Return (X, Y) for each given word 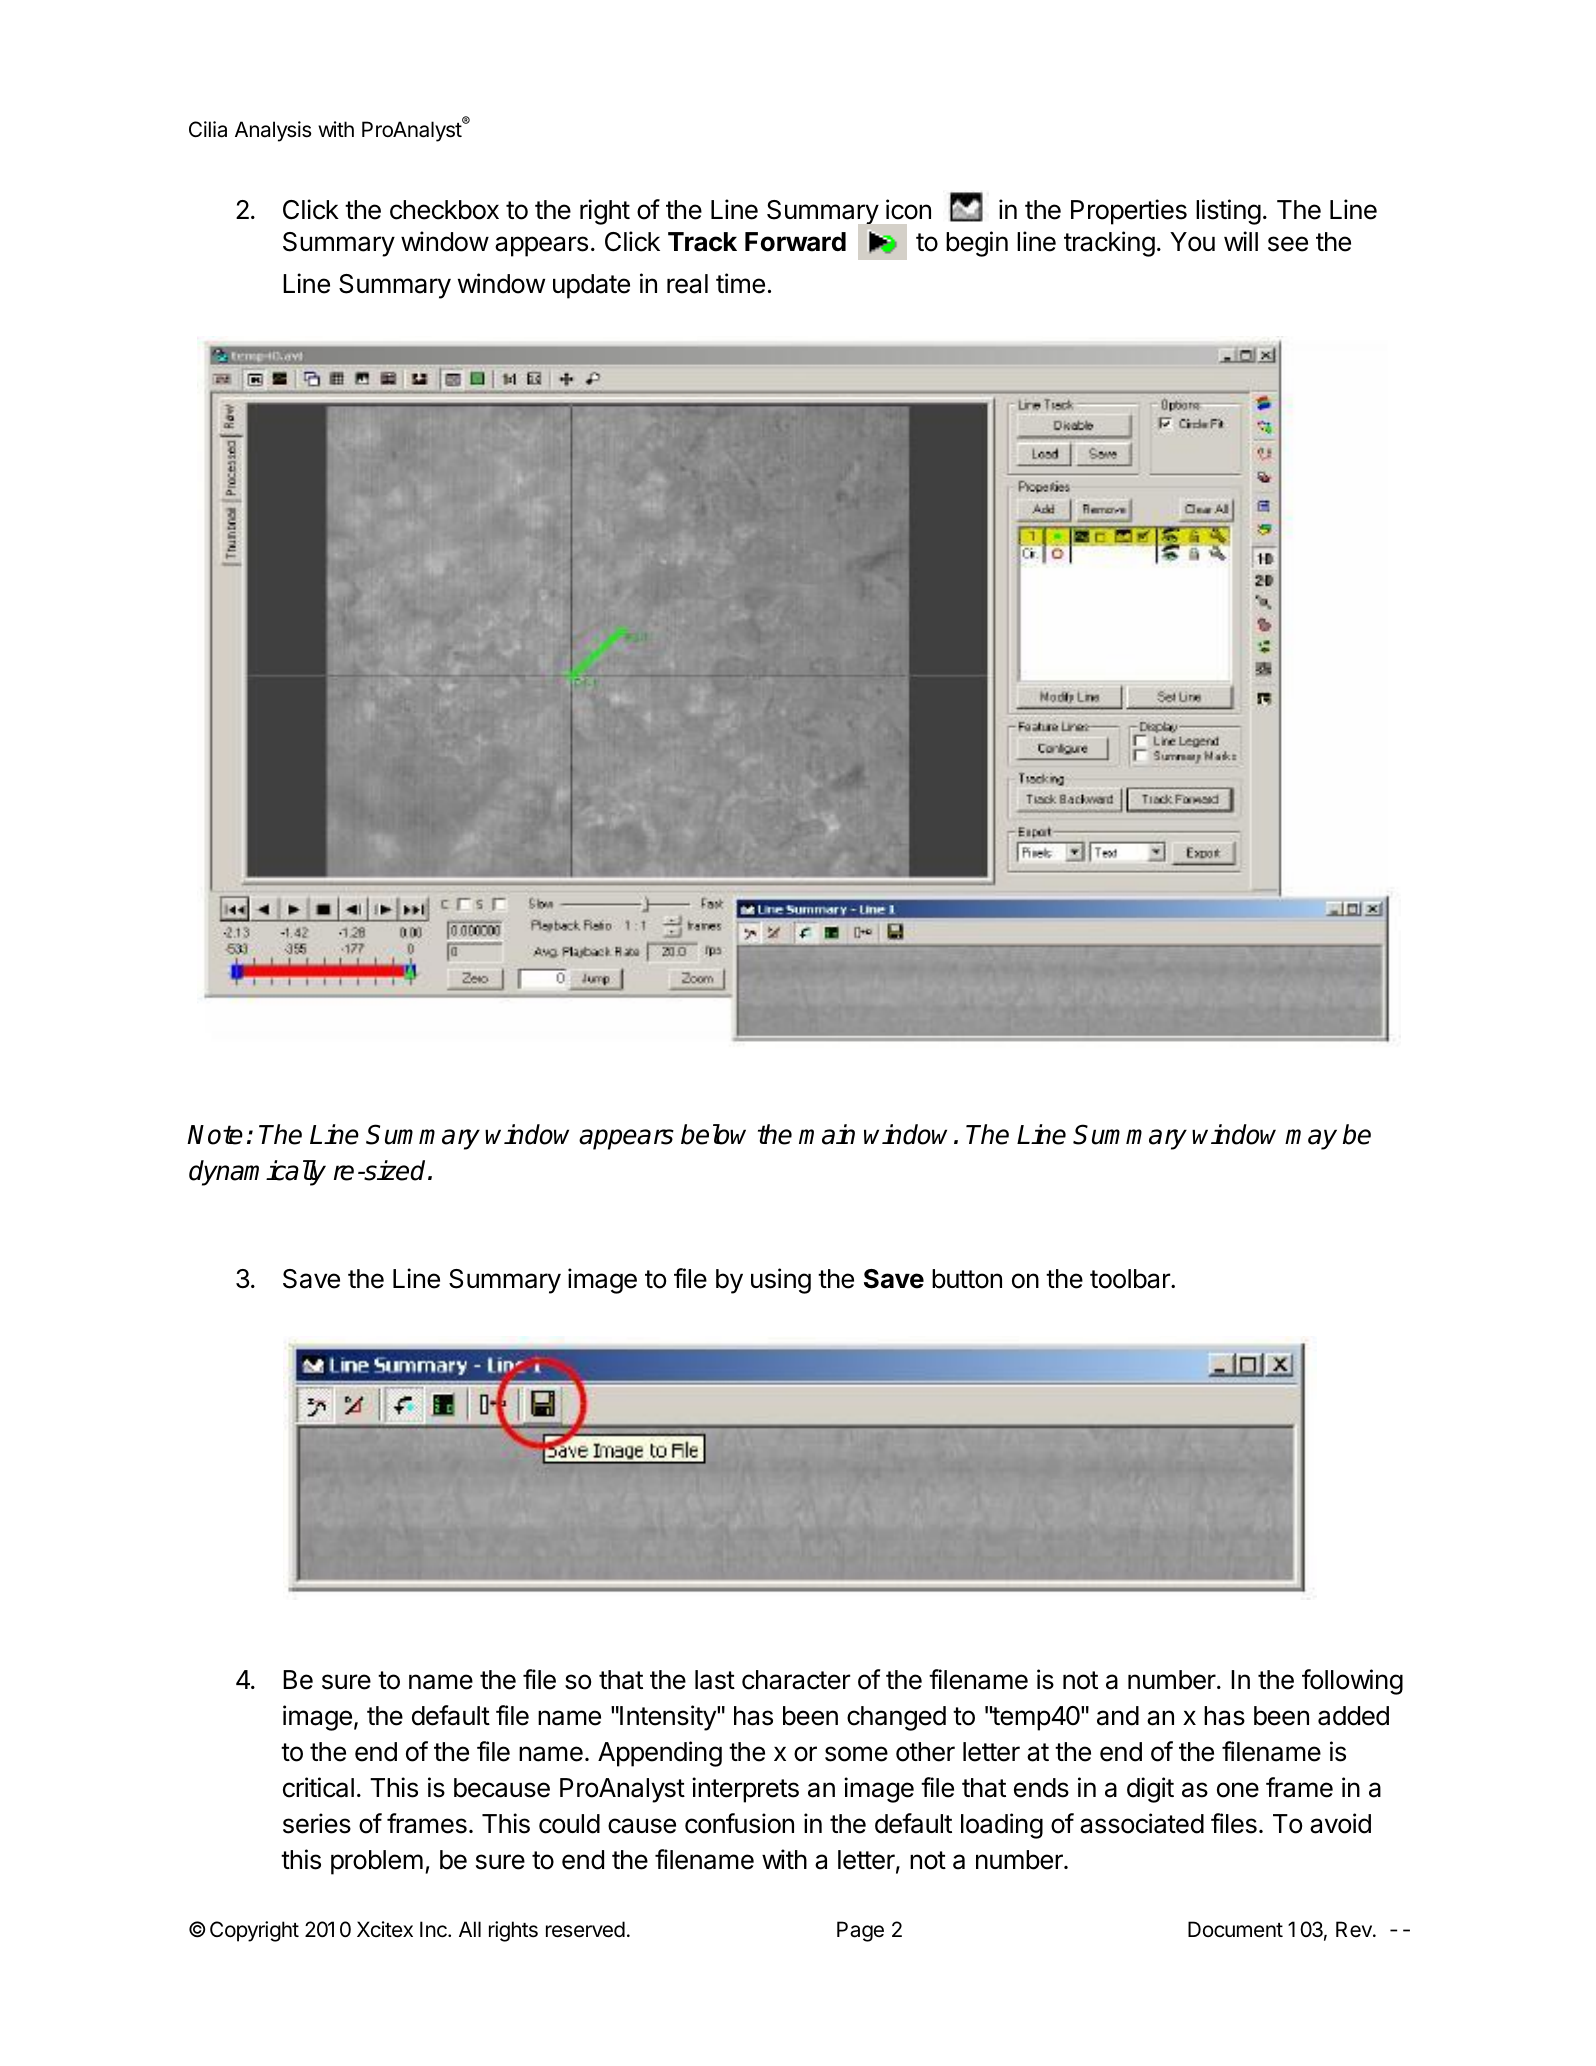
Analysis (273, 131)
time (740, 283)
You (1192, 242)
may (1311, 1139)
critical (318, 1787)
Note (215, 1135)
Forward (795, 242)
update (591, 286)
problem (377, 1862)
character (796, 1680)
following (1352, 1682)
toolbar (1131, 1279)
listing (1228, 212)
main (827, 1134)
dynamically (257, 1173)
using (781, 1281)
